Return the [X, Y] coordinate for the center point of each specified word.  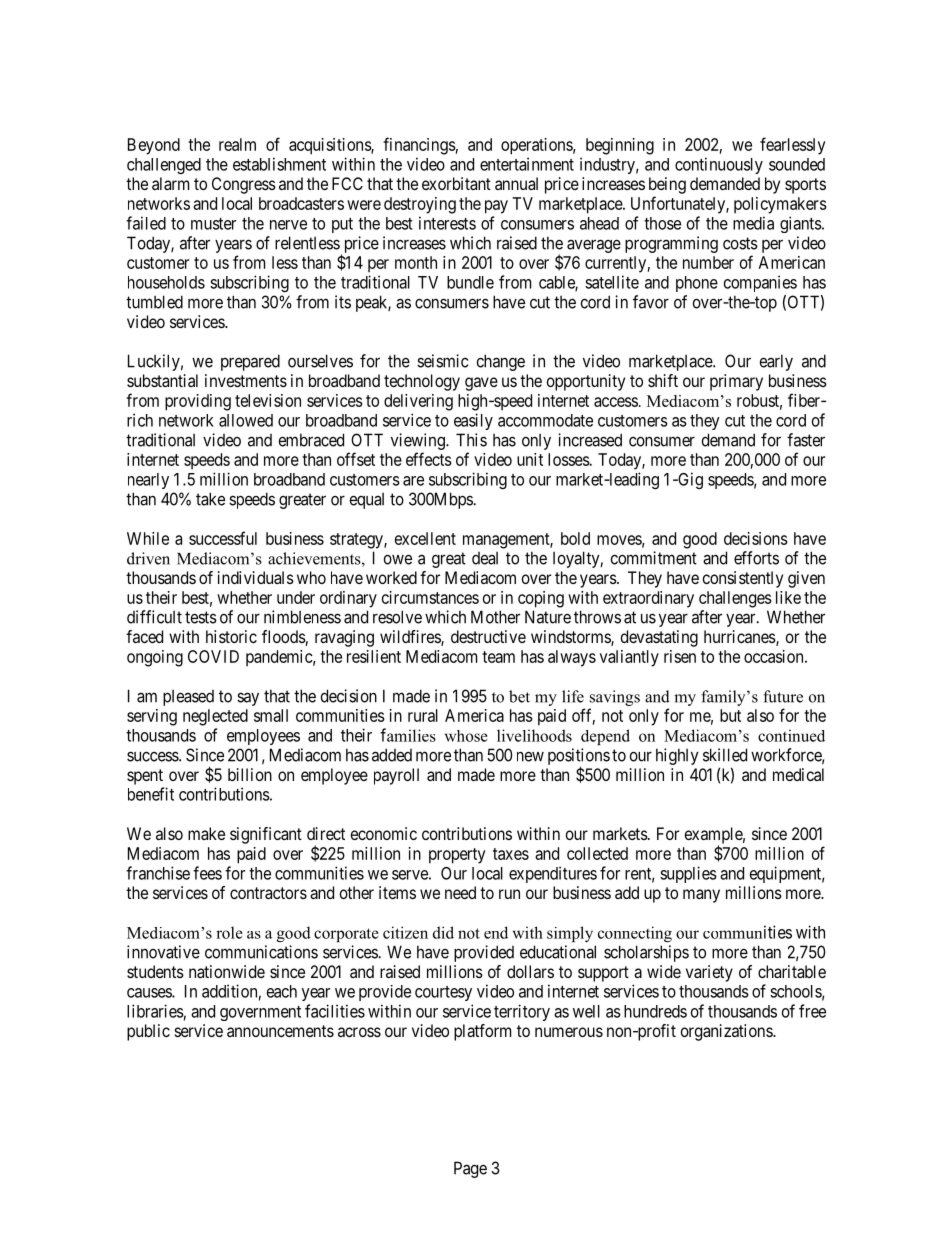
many [701, 896]
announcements [280, 1031]
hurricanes [740, 636]
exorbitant [456, 183]
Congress [244, 185]
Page [470, 1169]
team [498, 657]
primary [736, 382]
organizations [727, 1032]
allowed [246, 420]
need [460, 892]
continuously [719, 165]
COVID [213, 656]
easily [473, 421]
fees [207, 873]
